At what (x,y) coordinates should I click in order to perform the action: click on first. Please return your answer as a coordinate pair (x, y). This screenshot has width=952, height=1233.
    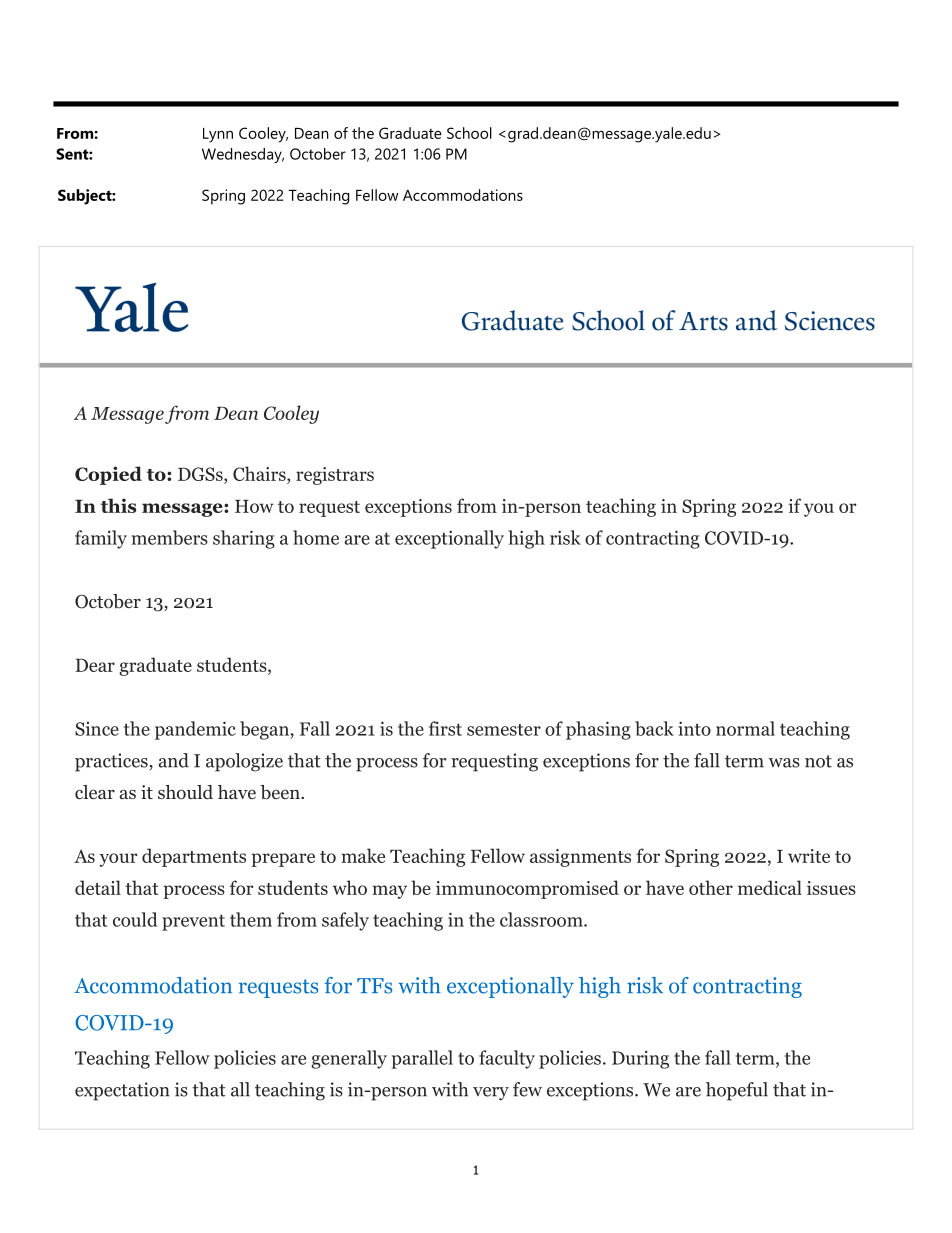
    Looking at the image, I should click on (445, 728).
